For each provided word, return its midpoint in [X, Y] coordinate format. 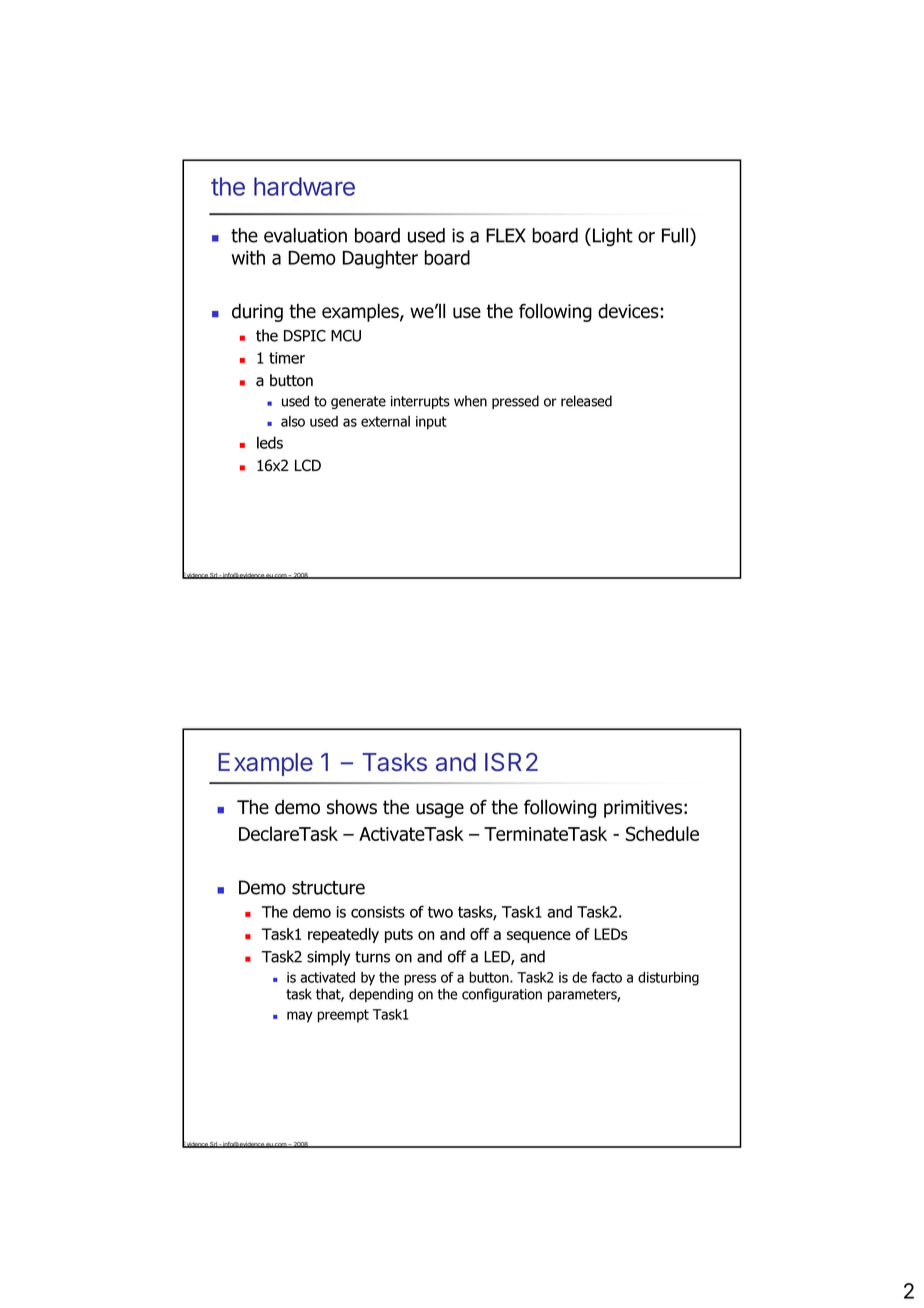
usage [440, 810]
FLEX [506, 235]
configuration [502, 995]
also [293, 421]
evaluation [305, 235]
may [300, 1017]
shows [352, 807]
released [586, 401]
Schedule [662, 833]
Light [613, 237]
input [431, 423]
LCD [308, 465]
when [470, 401]
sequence [539, 937]
